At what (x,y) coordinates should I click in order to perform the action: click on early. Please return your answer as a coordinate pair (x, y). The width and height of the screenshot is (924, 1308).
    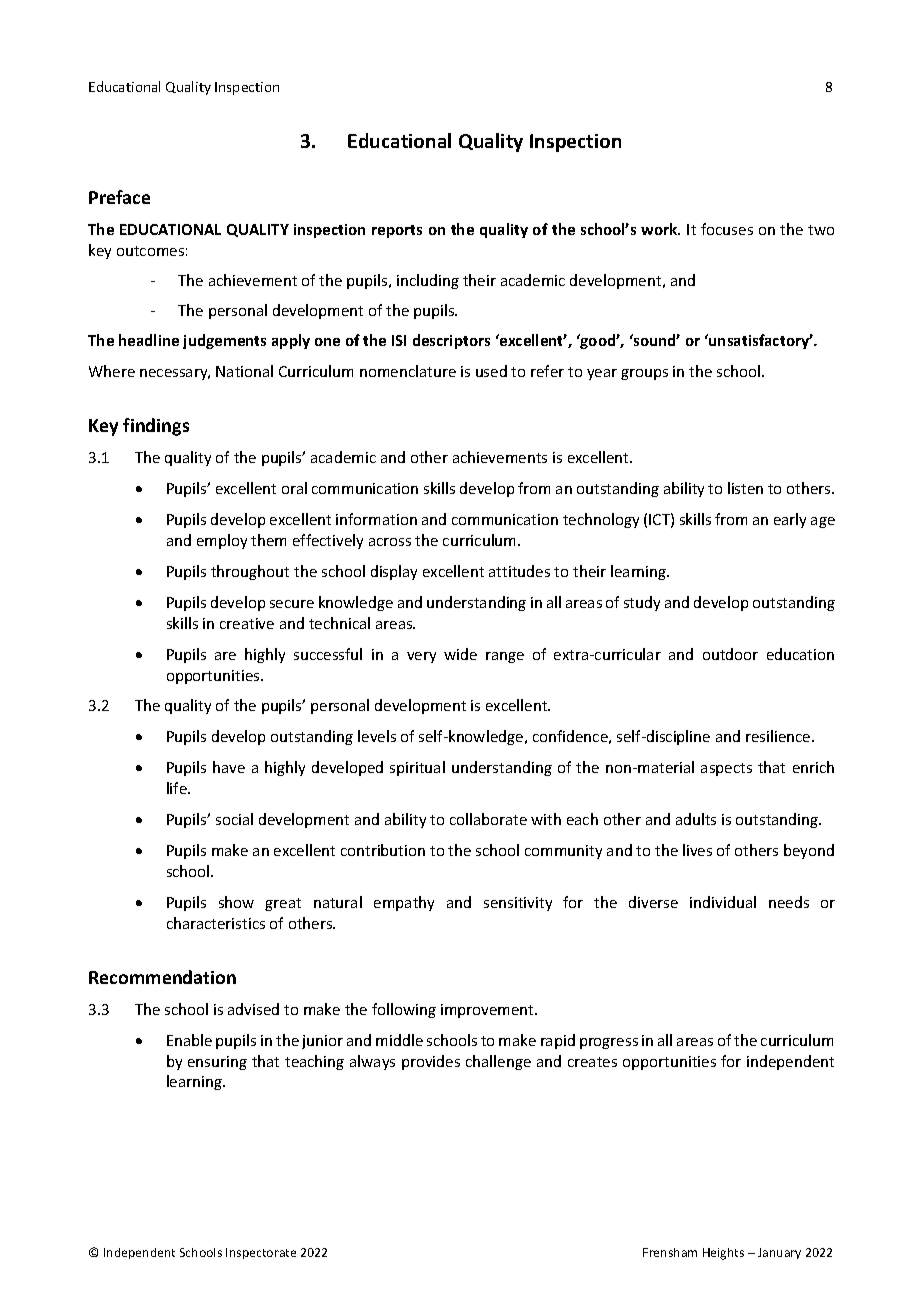
    Looking at the image, I should click on (790, 520).
